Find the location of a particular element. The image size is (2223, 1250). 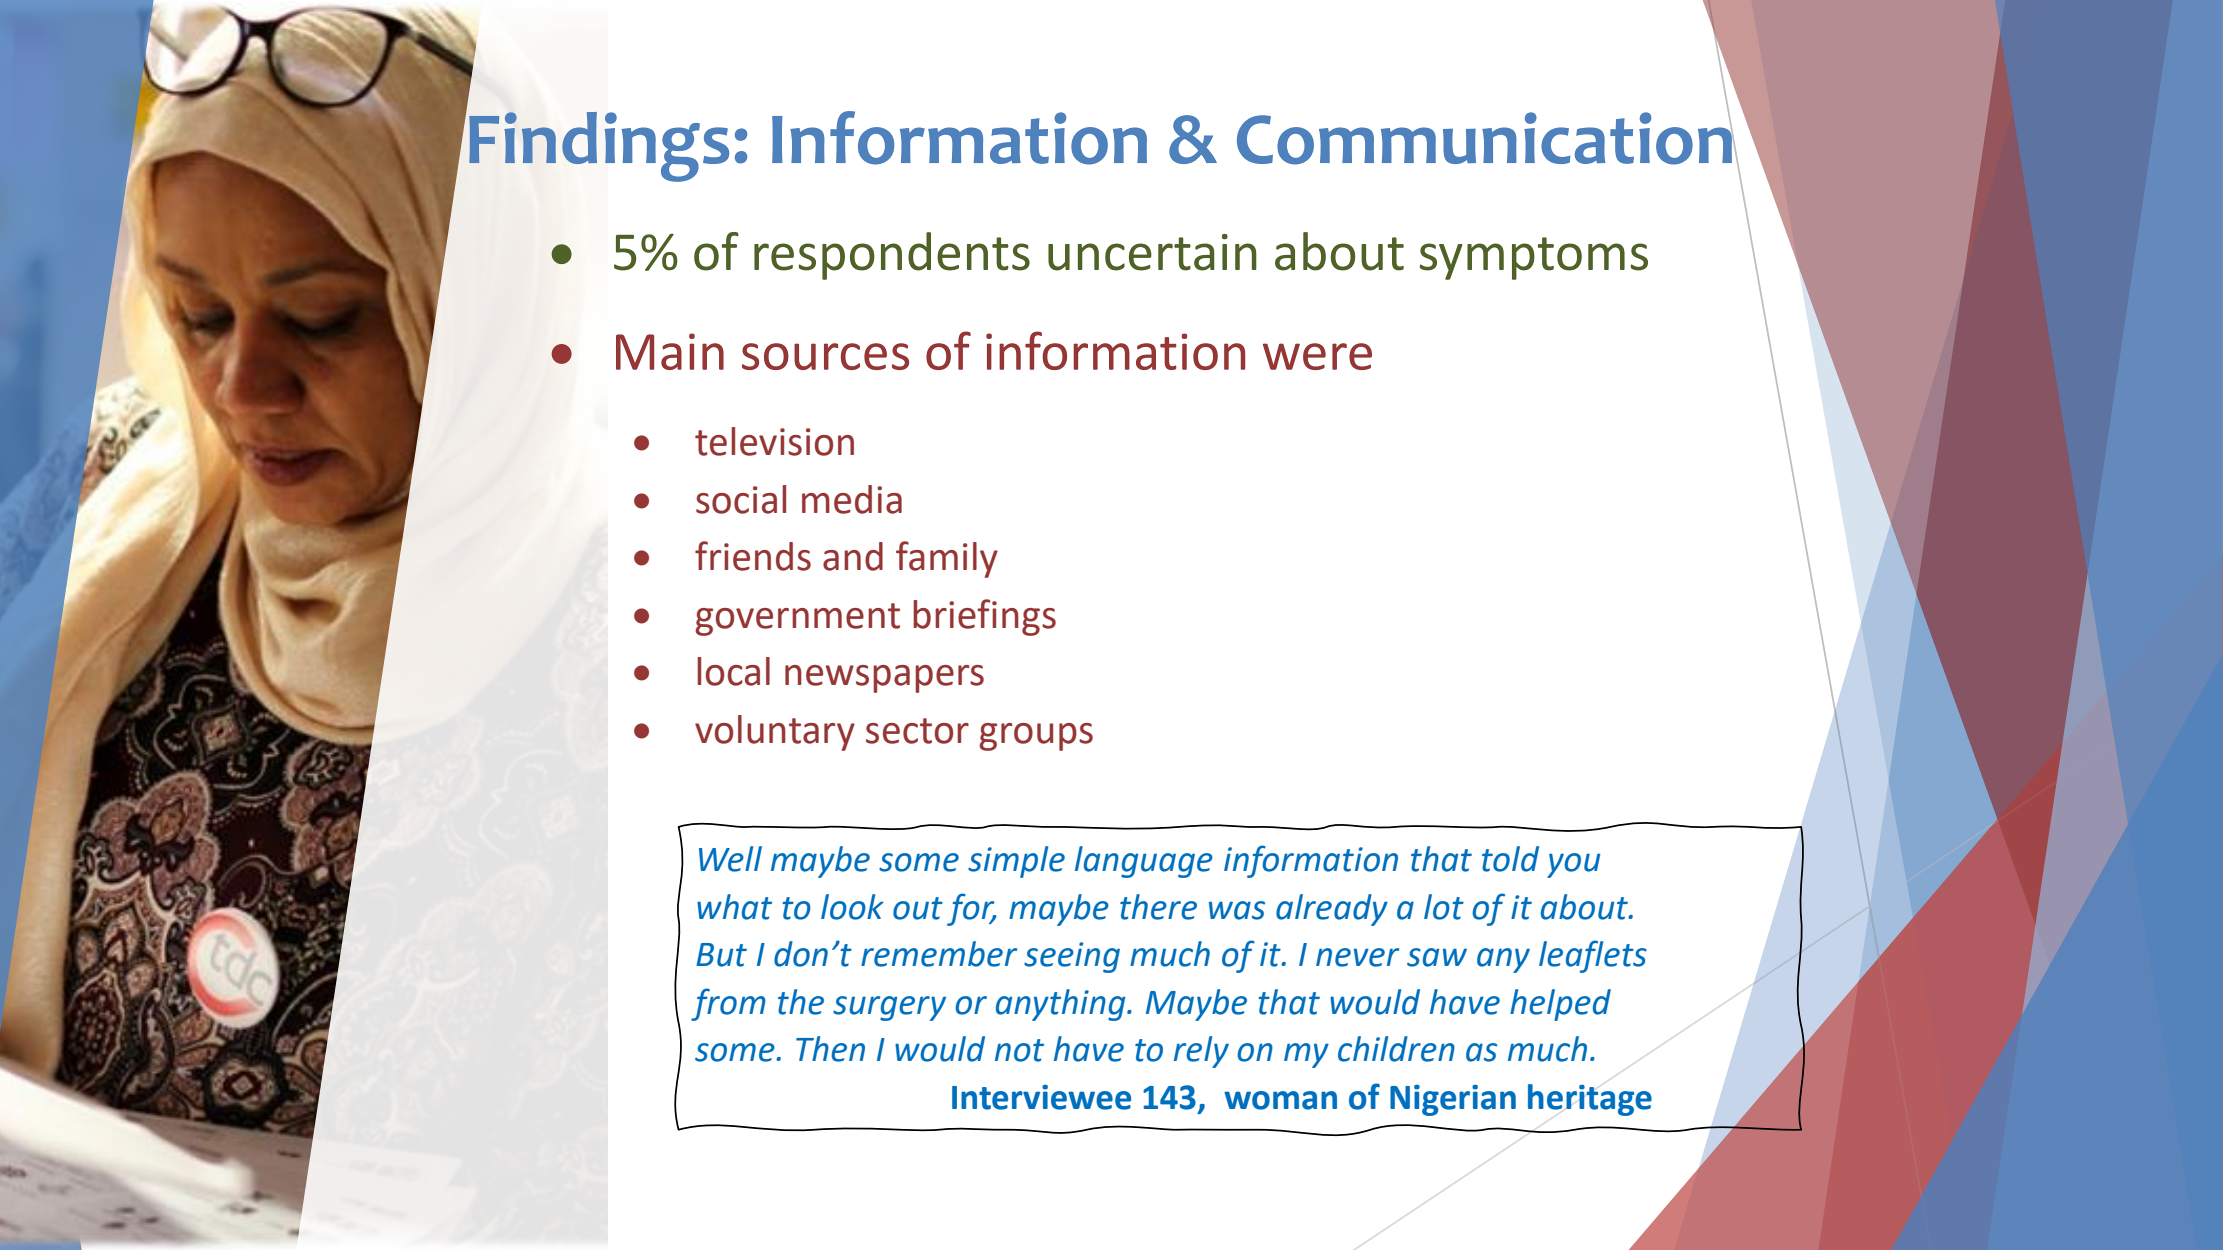

told is located at coordinates (1510, 859).
